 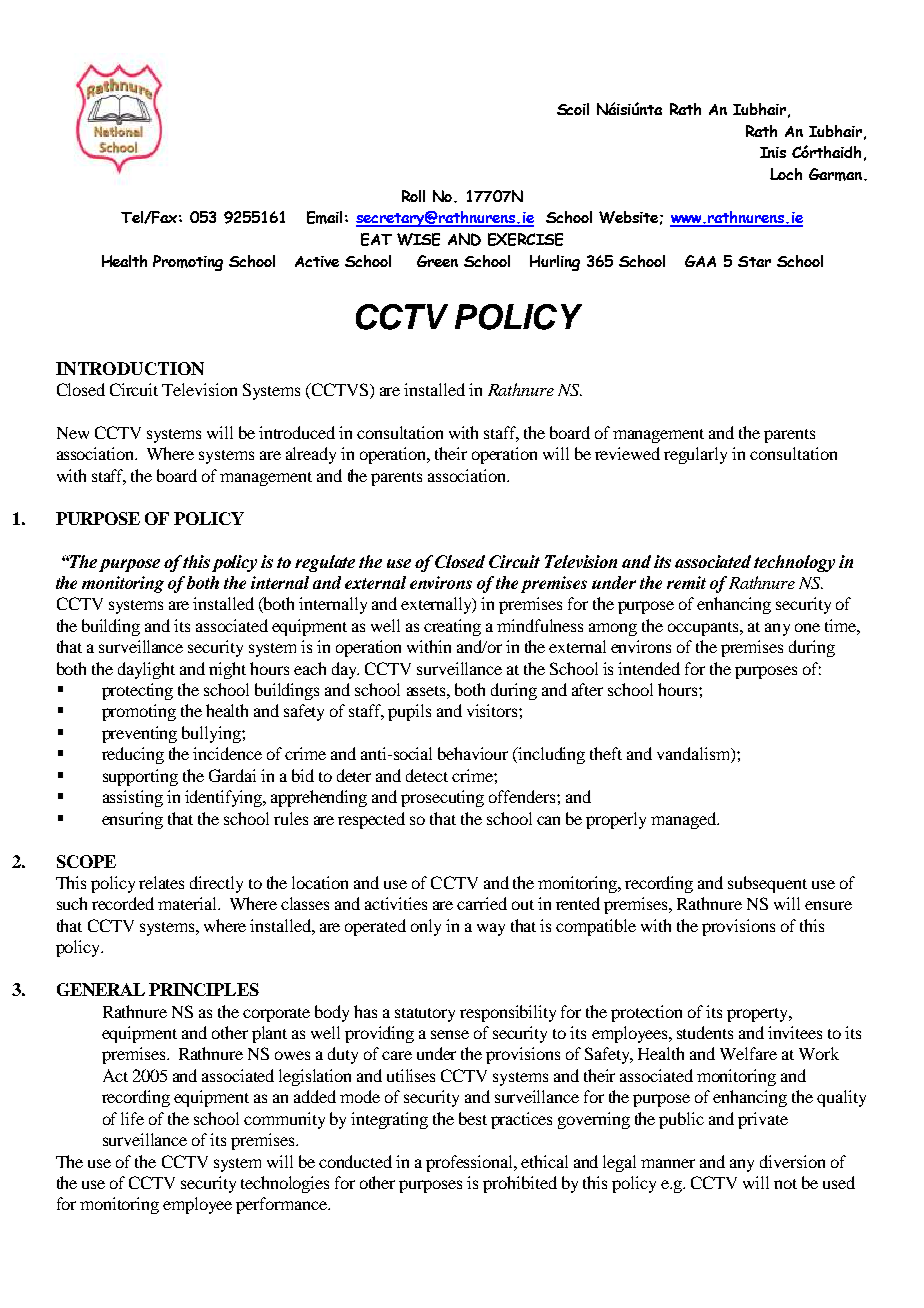 I want to click on life, so click(x=132, y=1118).
